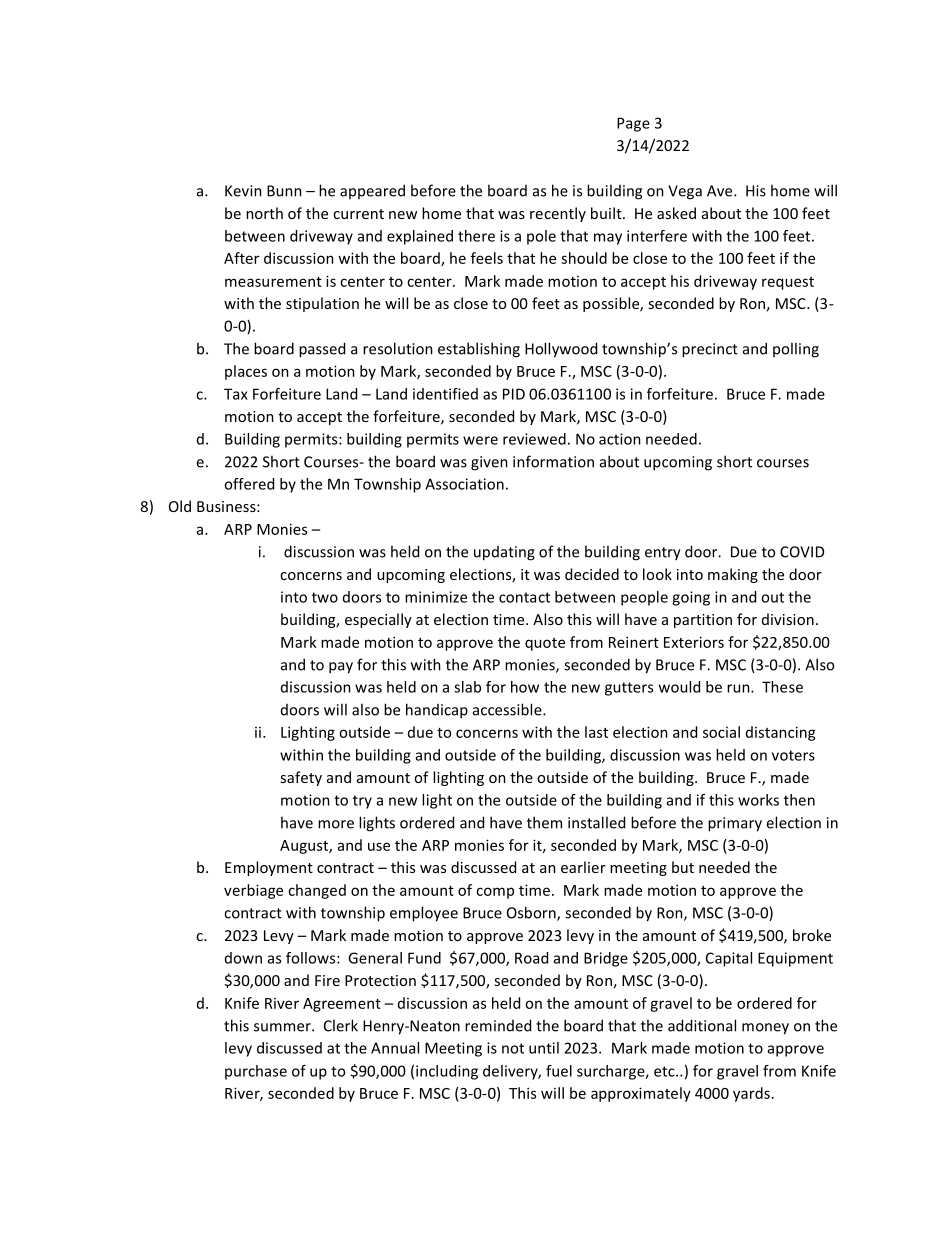  Describe the element at coordinates (703, 621) in the page. I see `partition` at that location.
